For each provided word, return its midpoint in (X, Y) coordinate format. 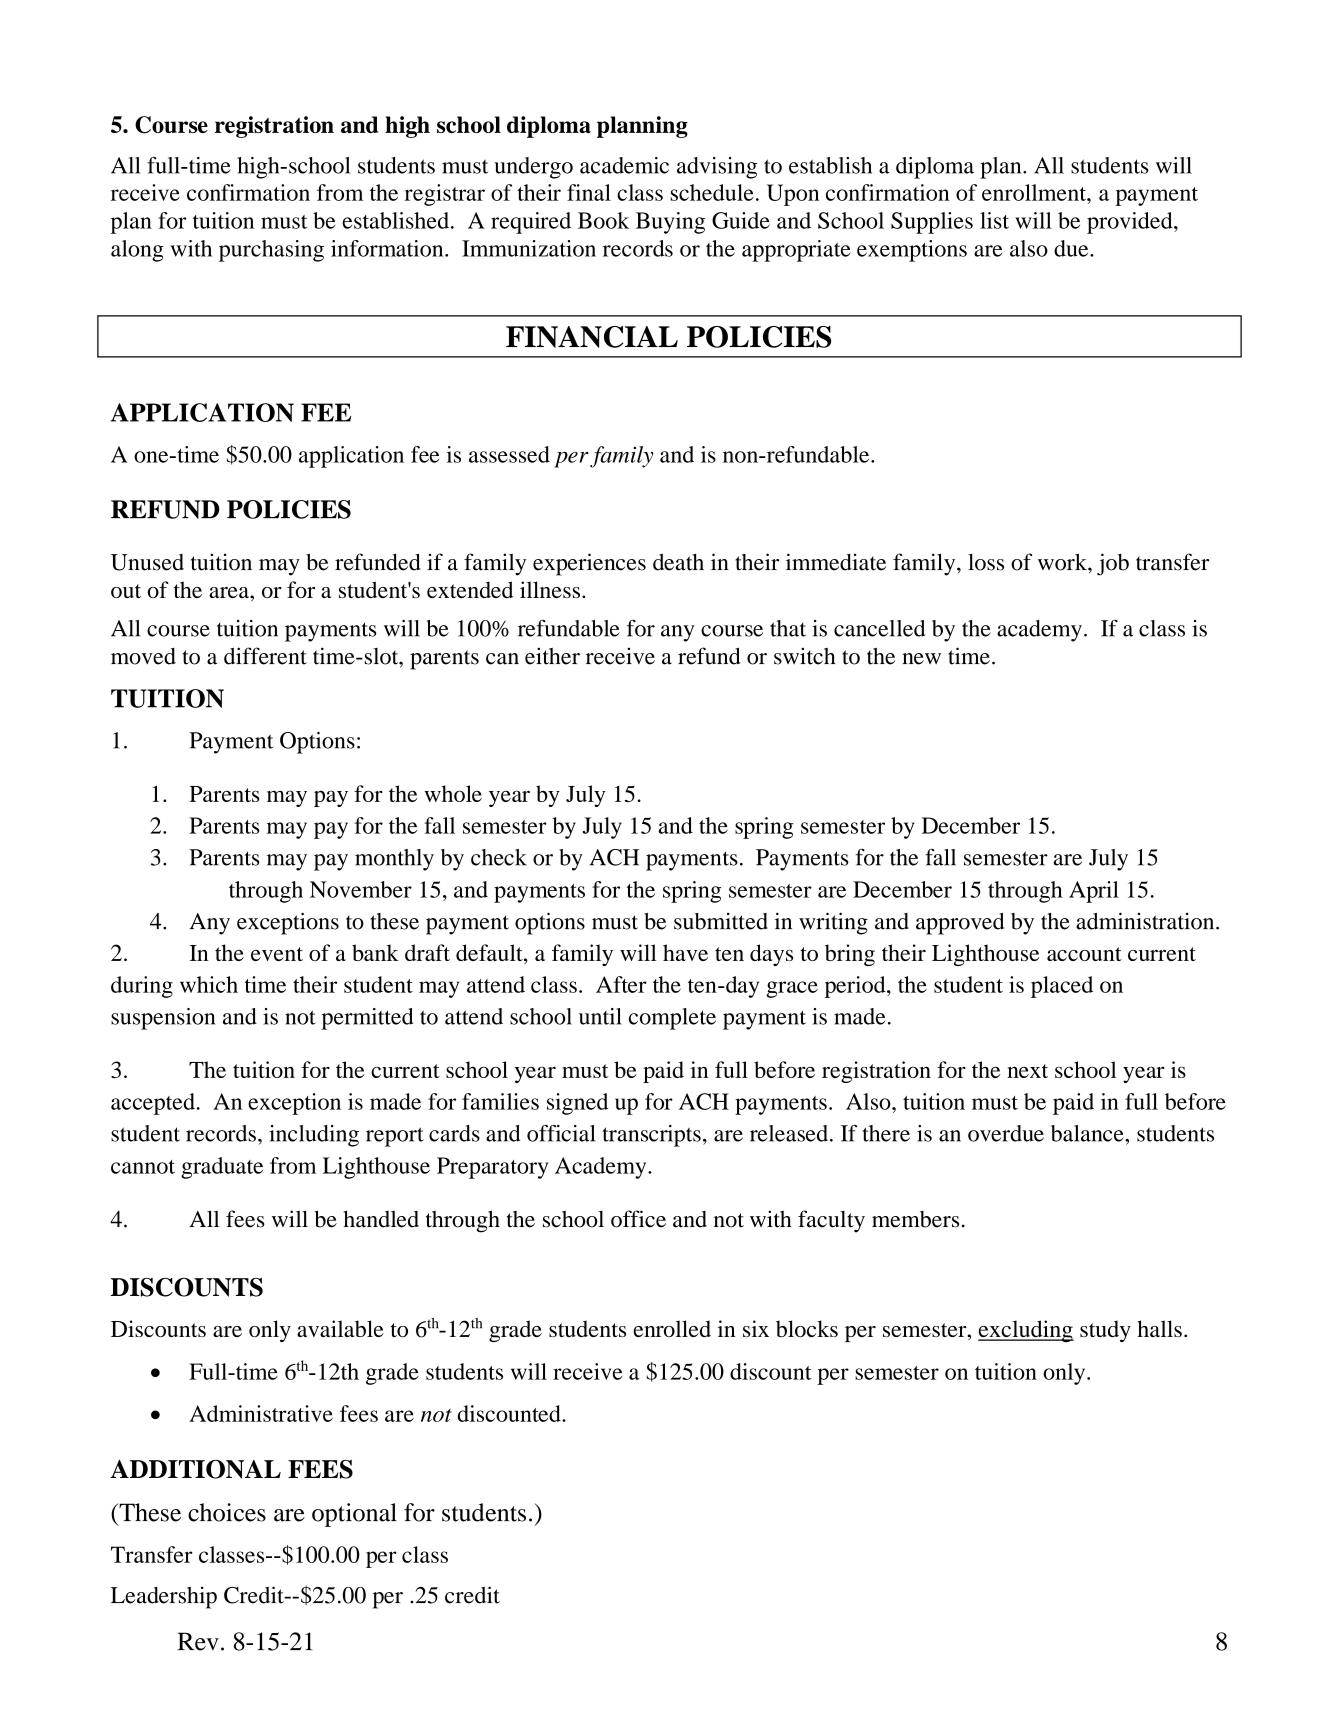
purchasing (271, 251)
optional (354, 1515)
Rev (198, 1641)
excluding (1026, 1331)
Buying (670, 223)
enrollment (1035, 192)
